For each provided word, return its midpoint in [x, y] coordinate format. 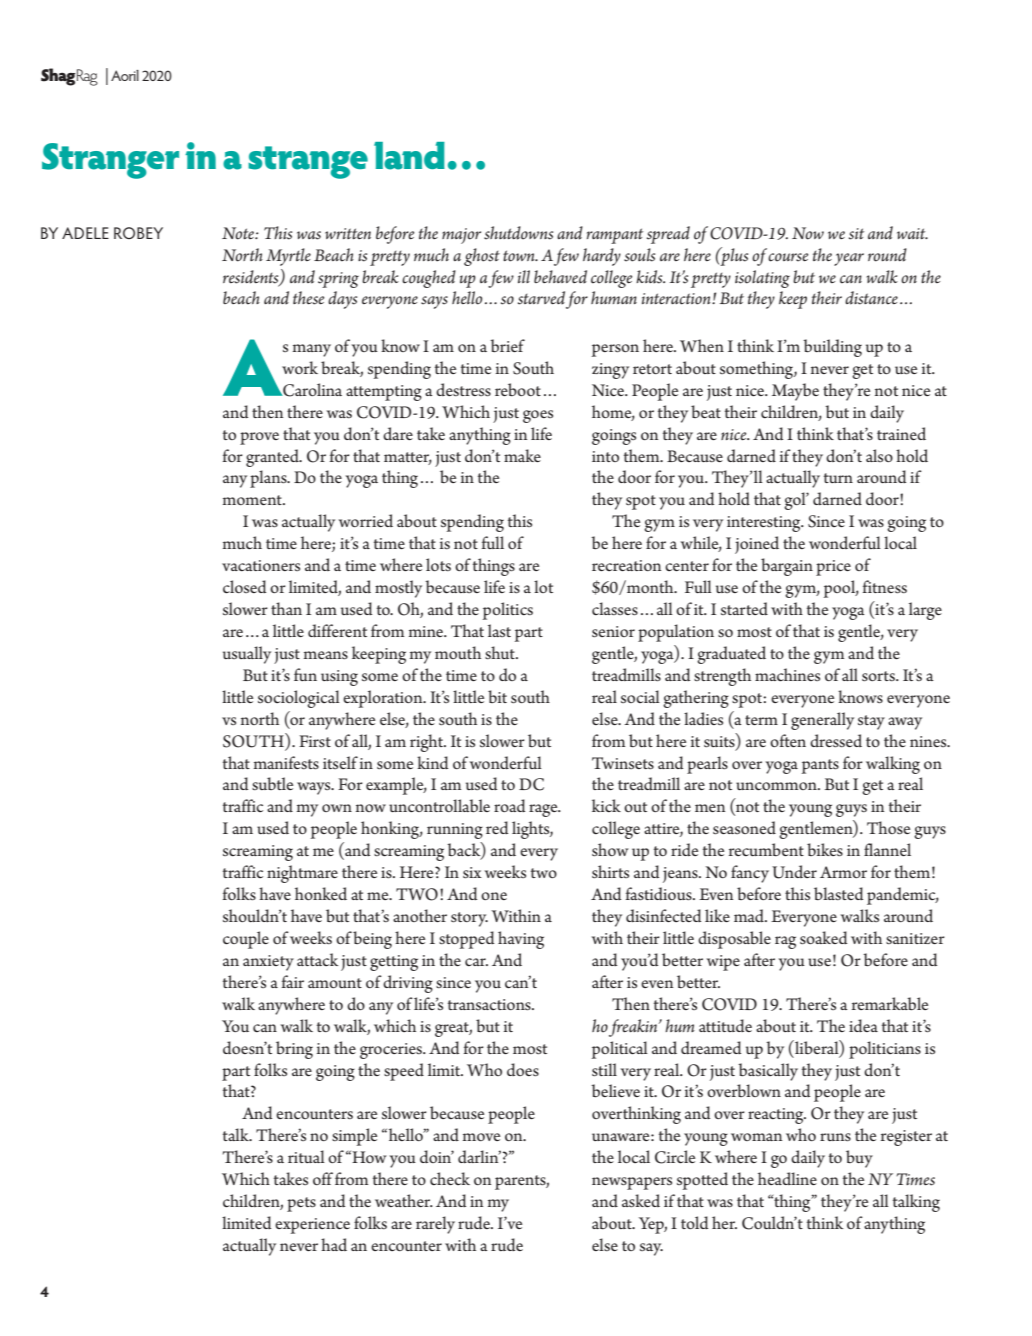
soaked [823, 937]
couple [246, 940]
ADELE [85, 233]
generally [822, 721]
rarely [435, 1225]
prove [259, 438]
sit [856, 234]
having [521, 940]
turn [838, 478]
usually [247, 655]
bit [497, 696]
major [461, 236]
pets [301, 1204]
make [522, 455]
